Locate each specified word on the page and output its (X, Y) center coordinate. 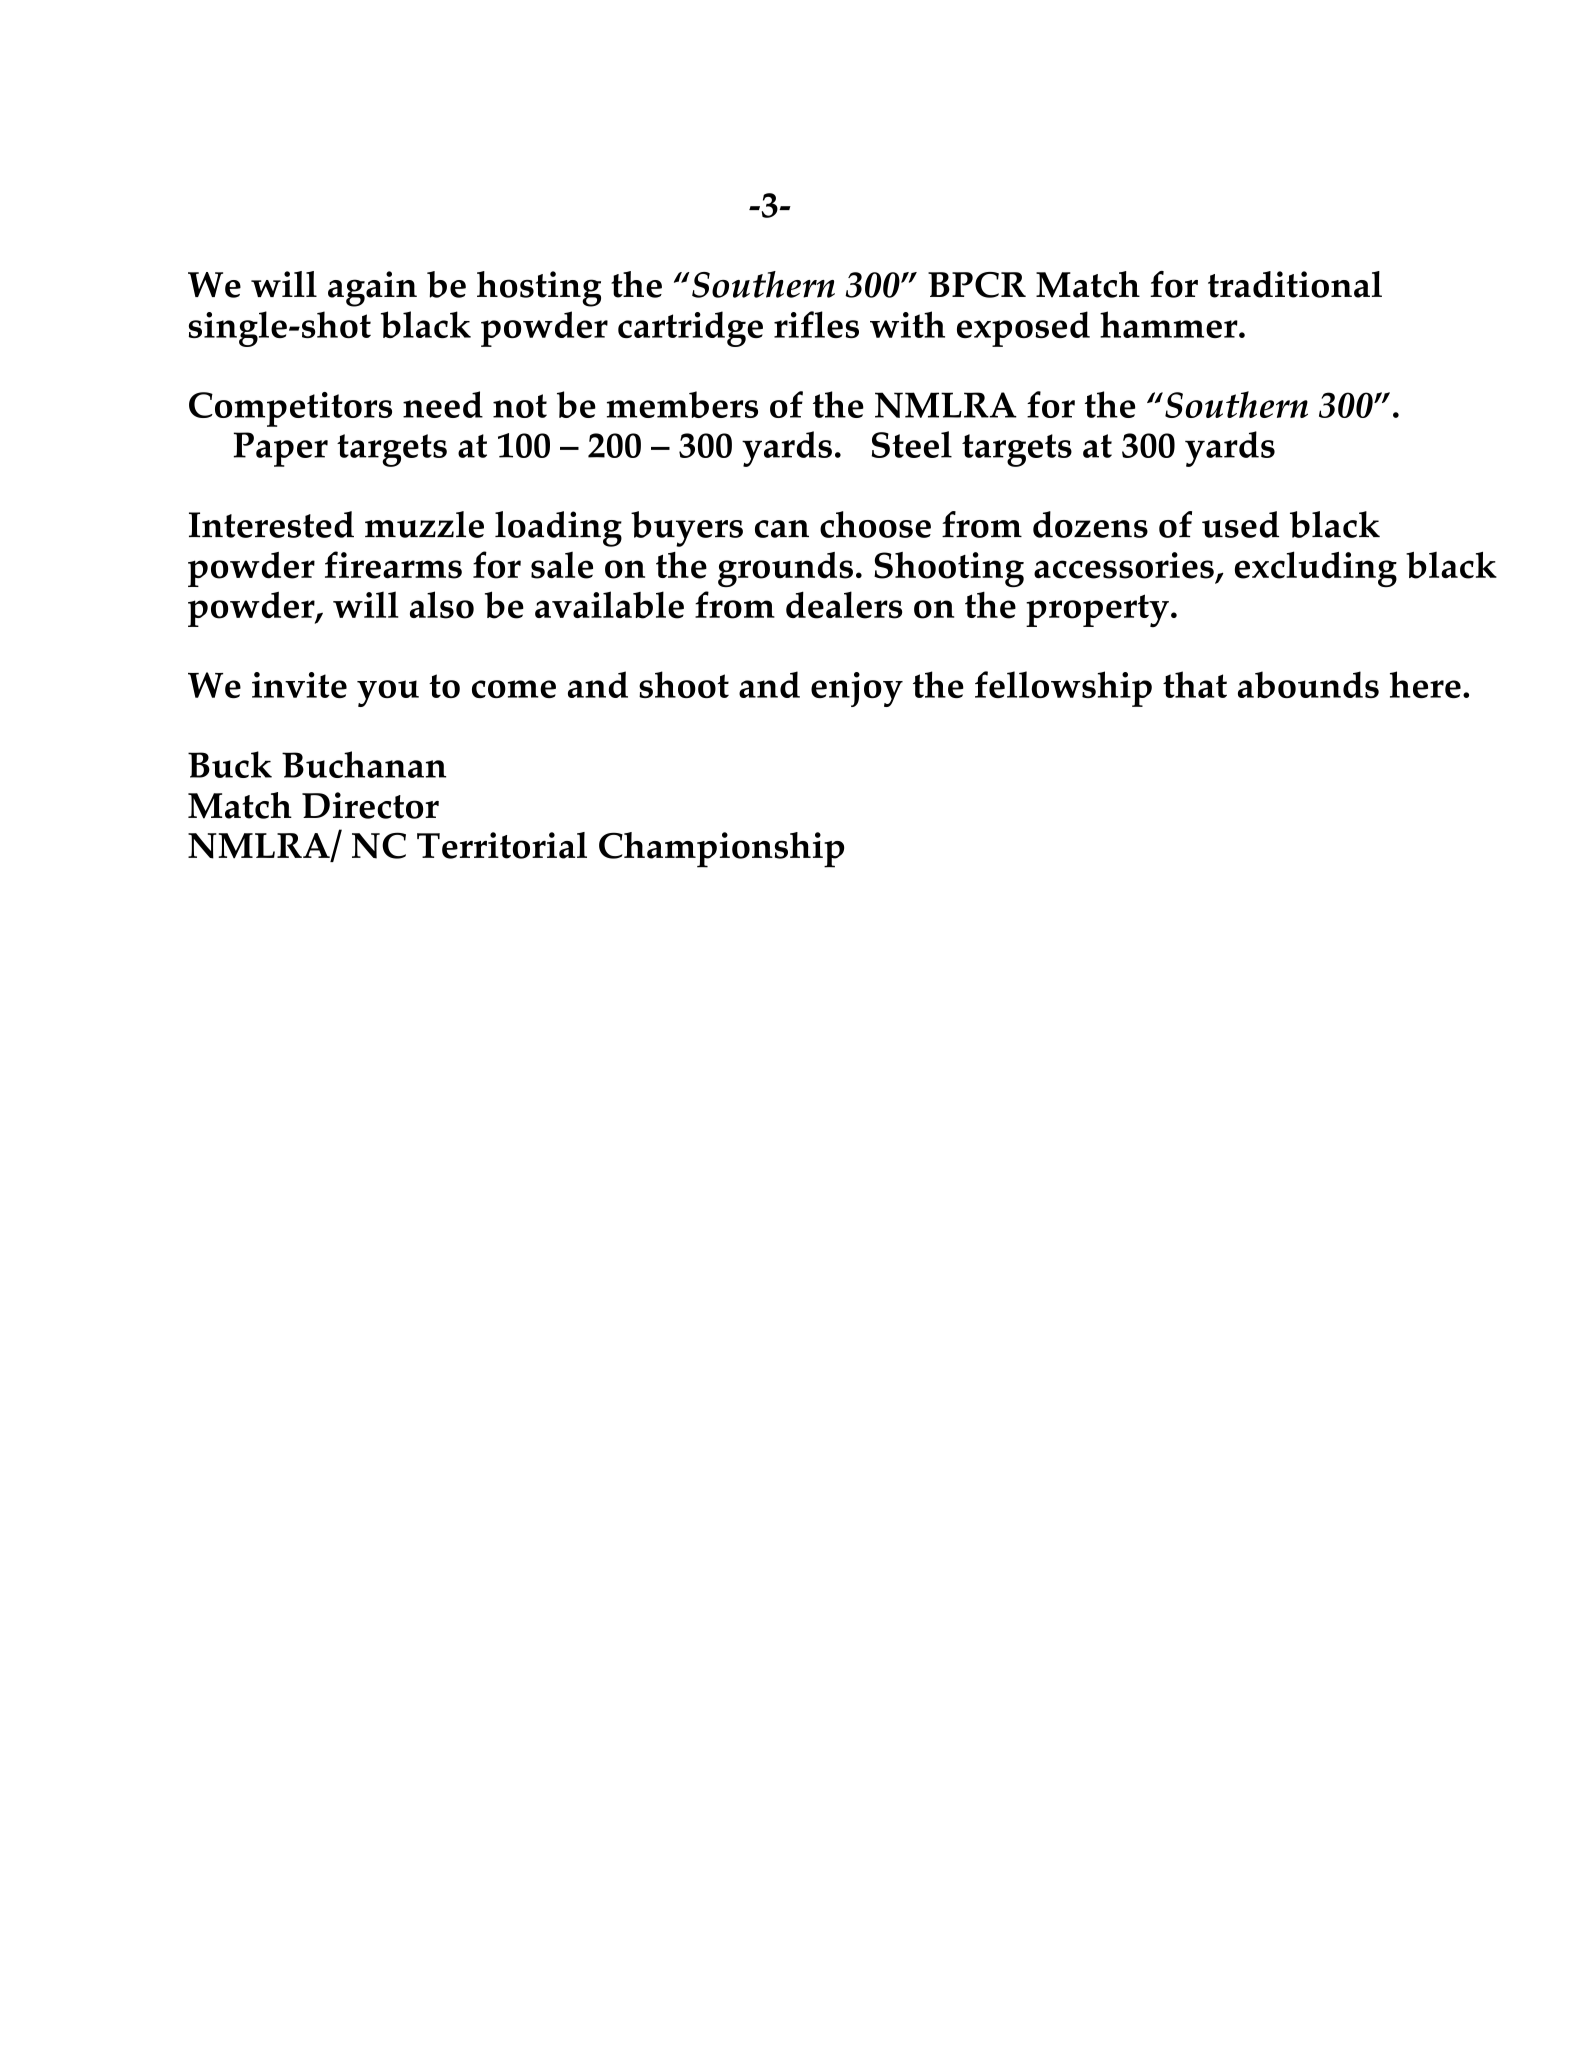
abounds (1308, 684)
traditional (1295, 284)
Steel (912, 444)
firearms (393, 565)
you (388, 693)
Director (370, 805)
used (1240, 524)
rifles (816, 324)
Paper (281, 449)
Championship (721, 850)
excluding (1316, 569)
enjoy (857, 689)
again (372, 289)
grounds (785, 569)
